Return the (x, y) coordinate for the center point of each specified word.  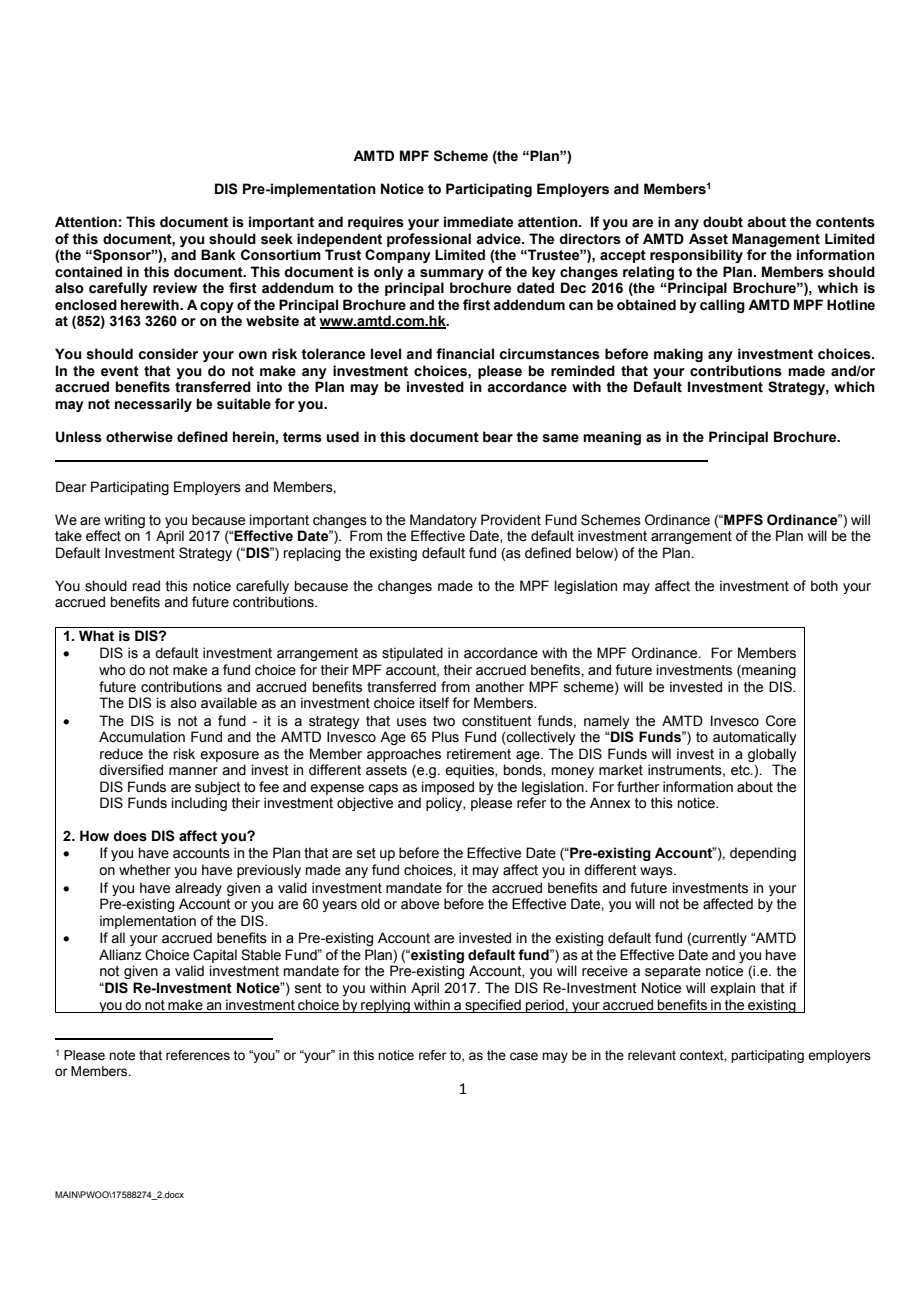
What (96, 636)
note (122, 1055)
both (824, 586)
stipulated (412, 654)
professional (429, 240)
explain (732, 989)
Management (776, 240)
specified (493, 1006)
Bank (218, 254)
